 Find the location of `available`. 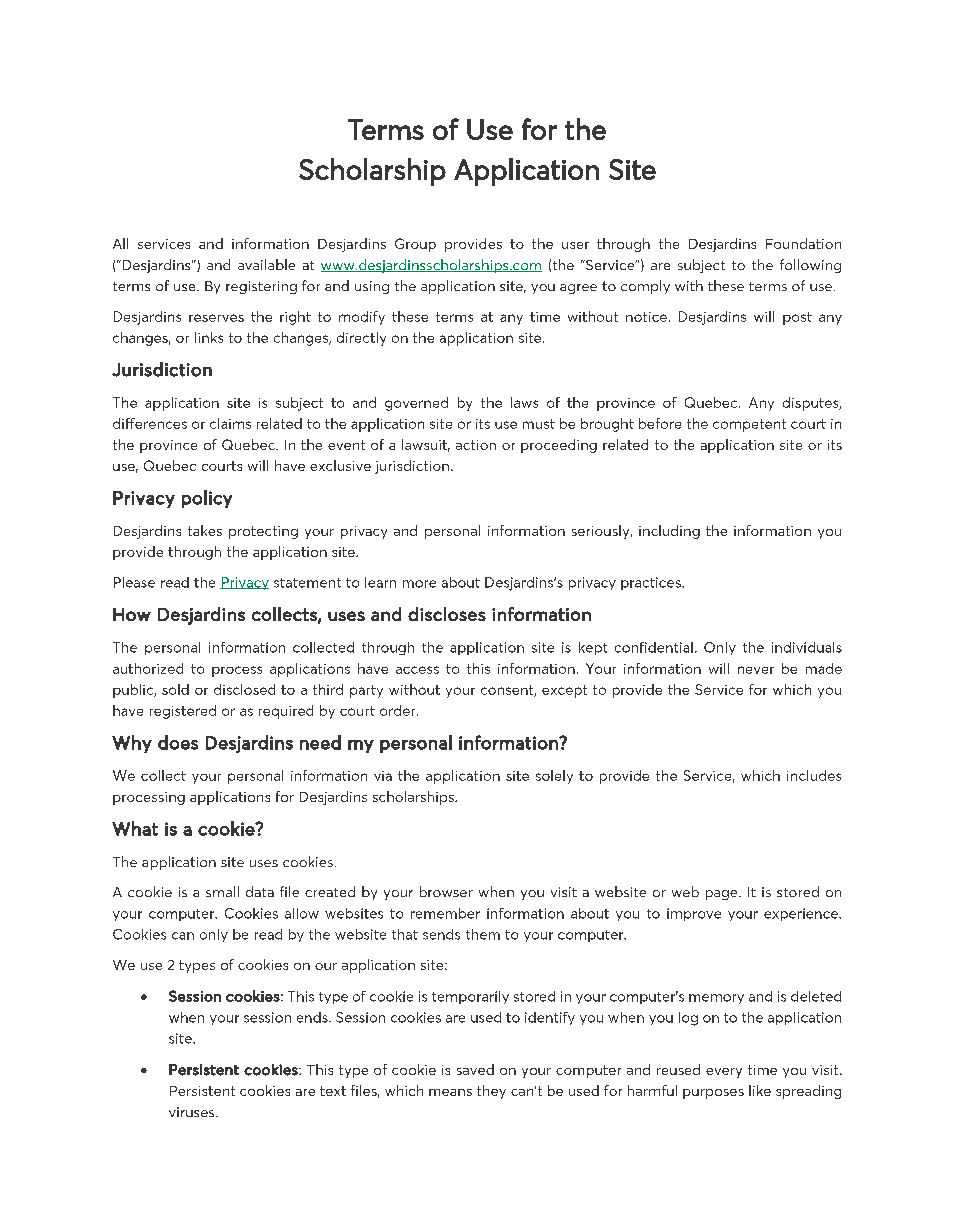

available is located at coordinates (266, 264).
